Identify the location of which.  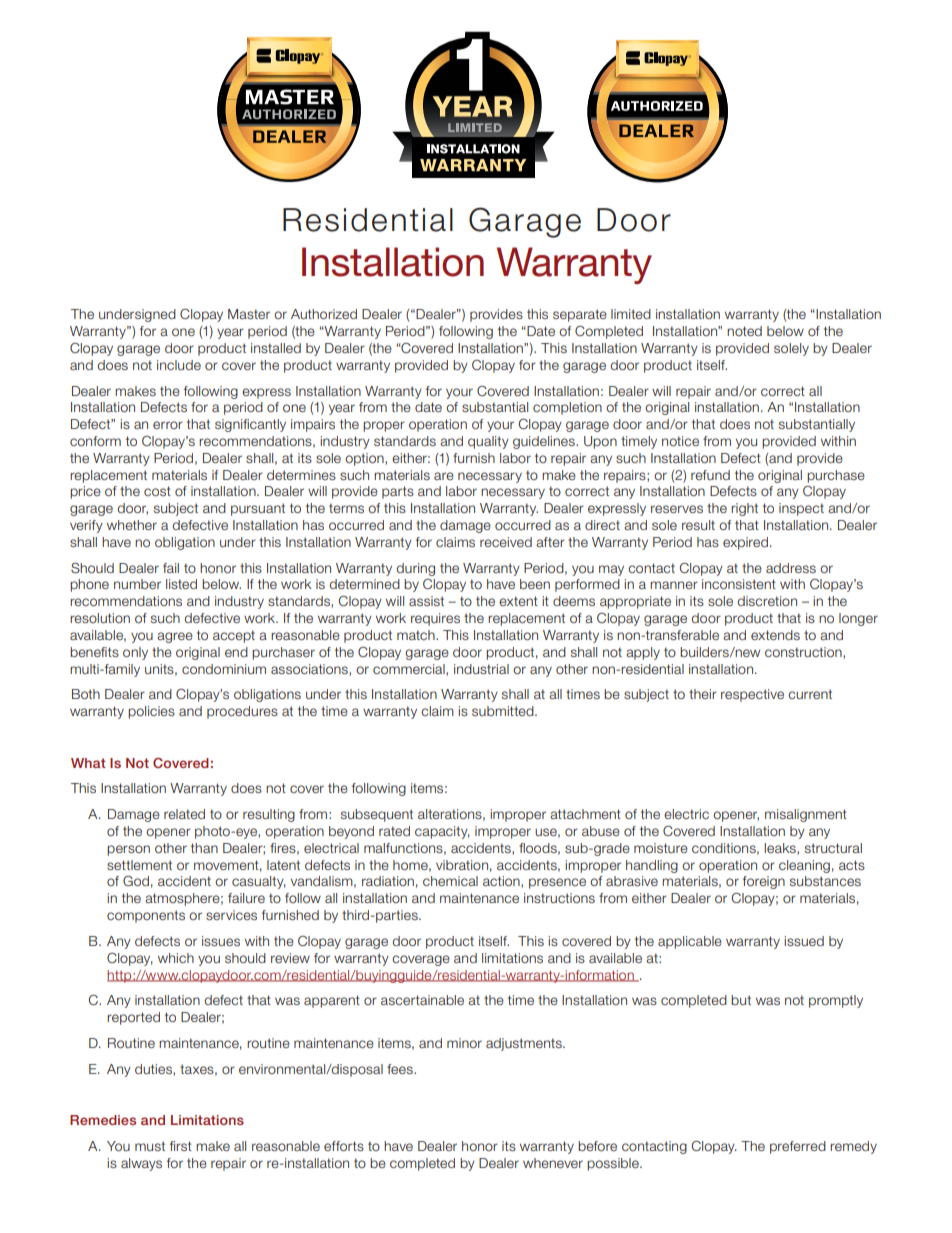
(176, 958).
